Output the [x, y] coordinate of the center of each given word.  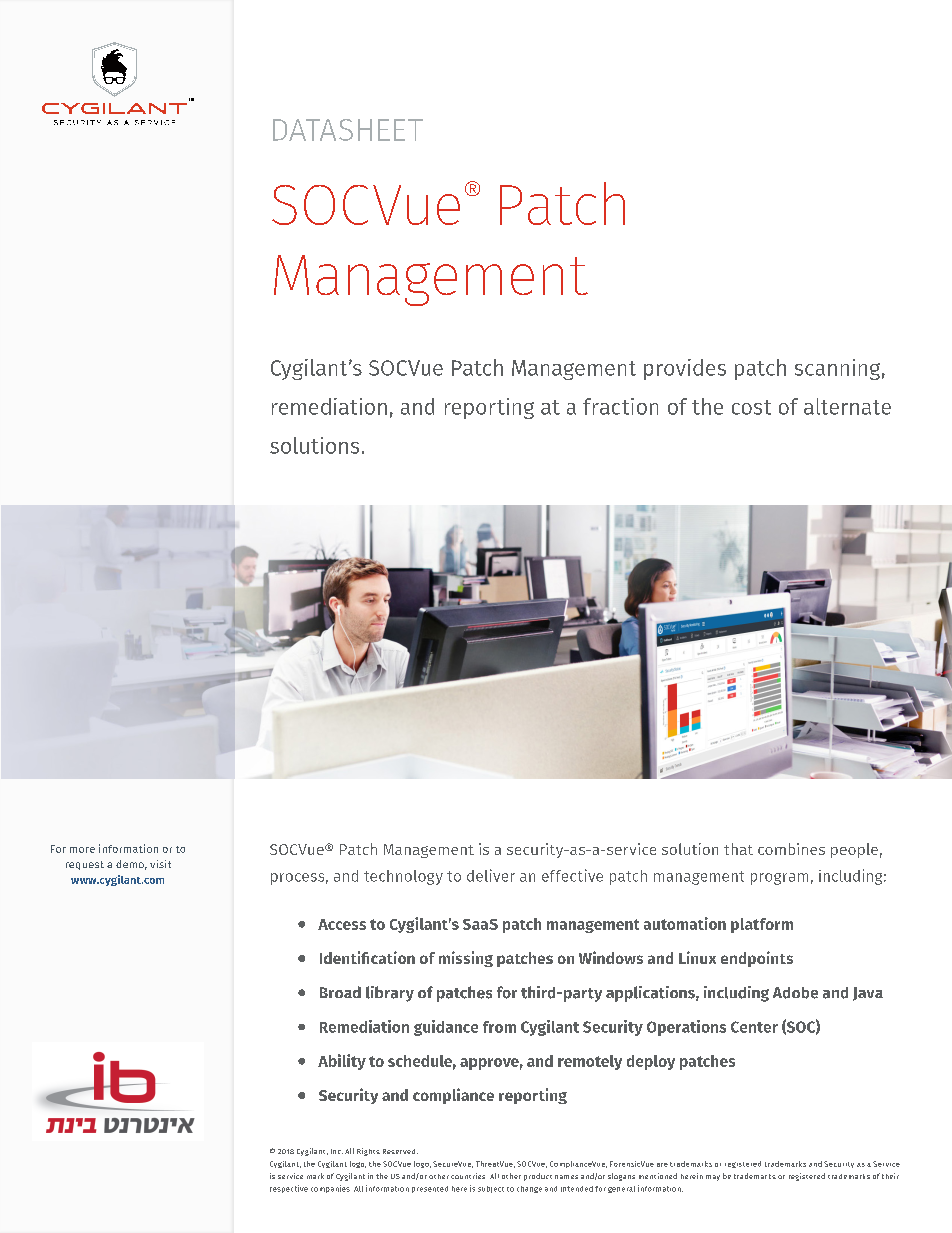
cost [751, 407]
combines [791, 849]
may [713, 1178]
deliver [491, 875]
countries [468, 1176]
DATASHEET [348, 130]
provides [685, 369]
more [82, 850]
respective [289, 1189]
